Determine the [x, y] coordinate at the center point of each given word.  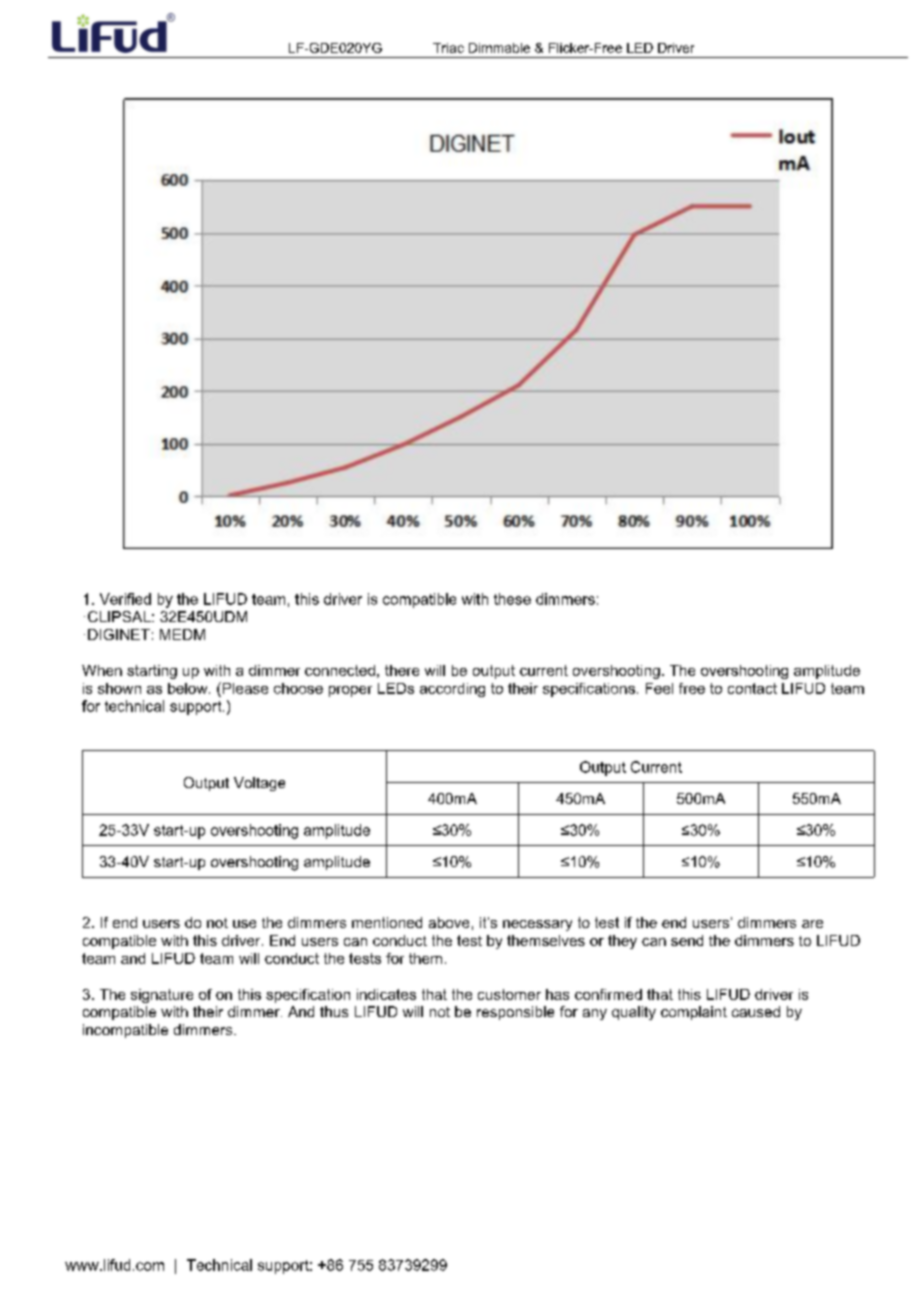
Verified [125, 599]
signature [162, 996]
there [402, 670]
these [512, 599]
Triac [448, 48]
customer [509, 994]
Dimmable [499, 48]
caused [756, 1011]
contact [752, 688]
